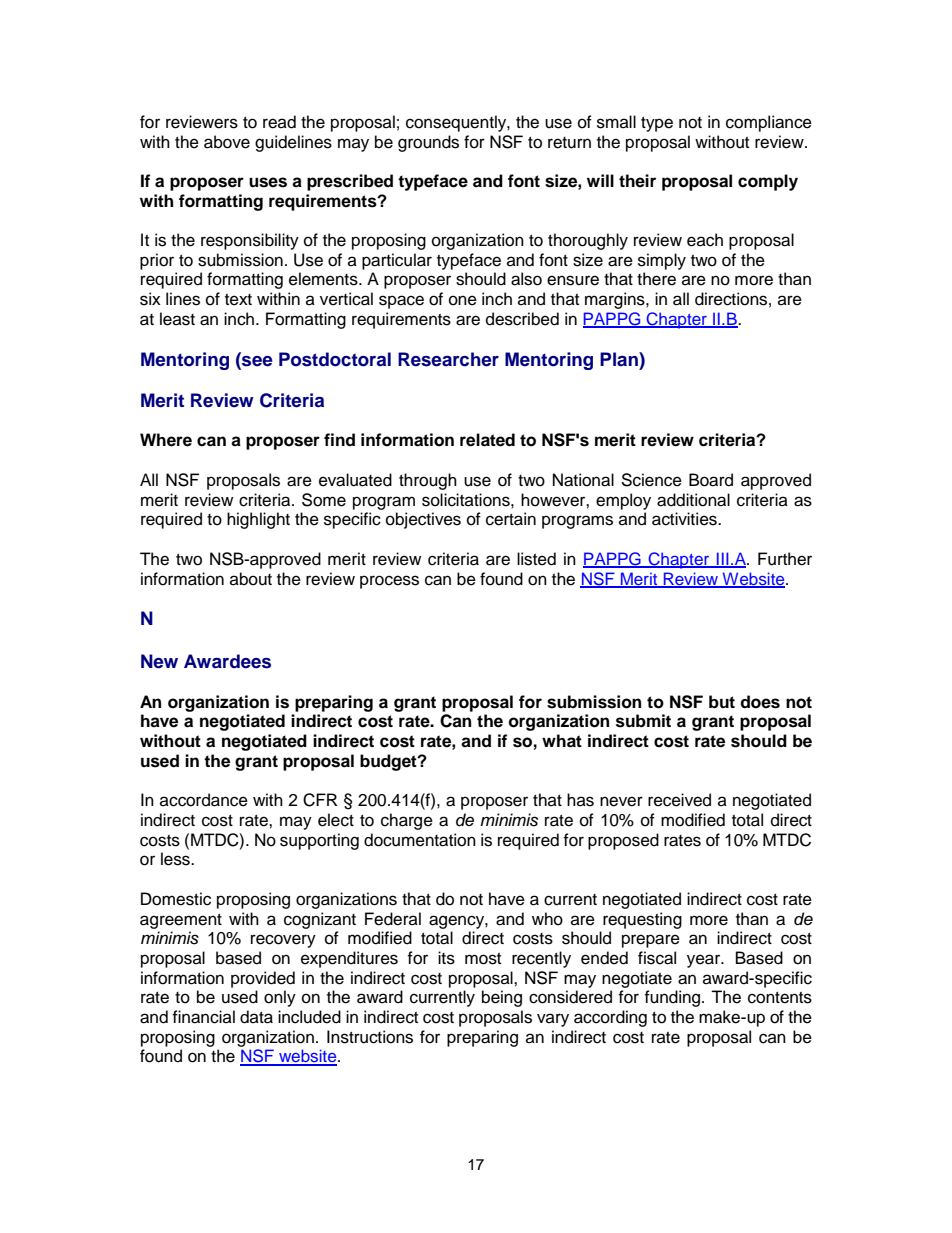 The width and height of the page is (952, 1233). I want to click on being, so click(502, 998).
